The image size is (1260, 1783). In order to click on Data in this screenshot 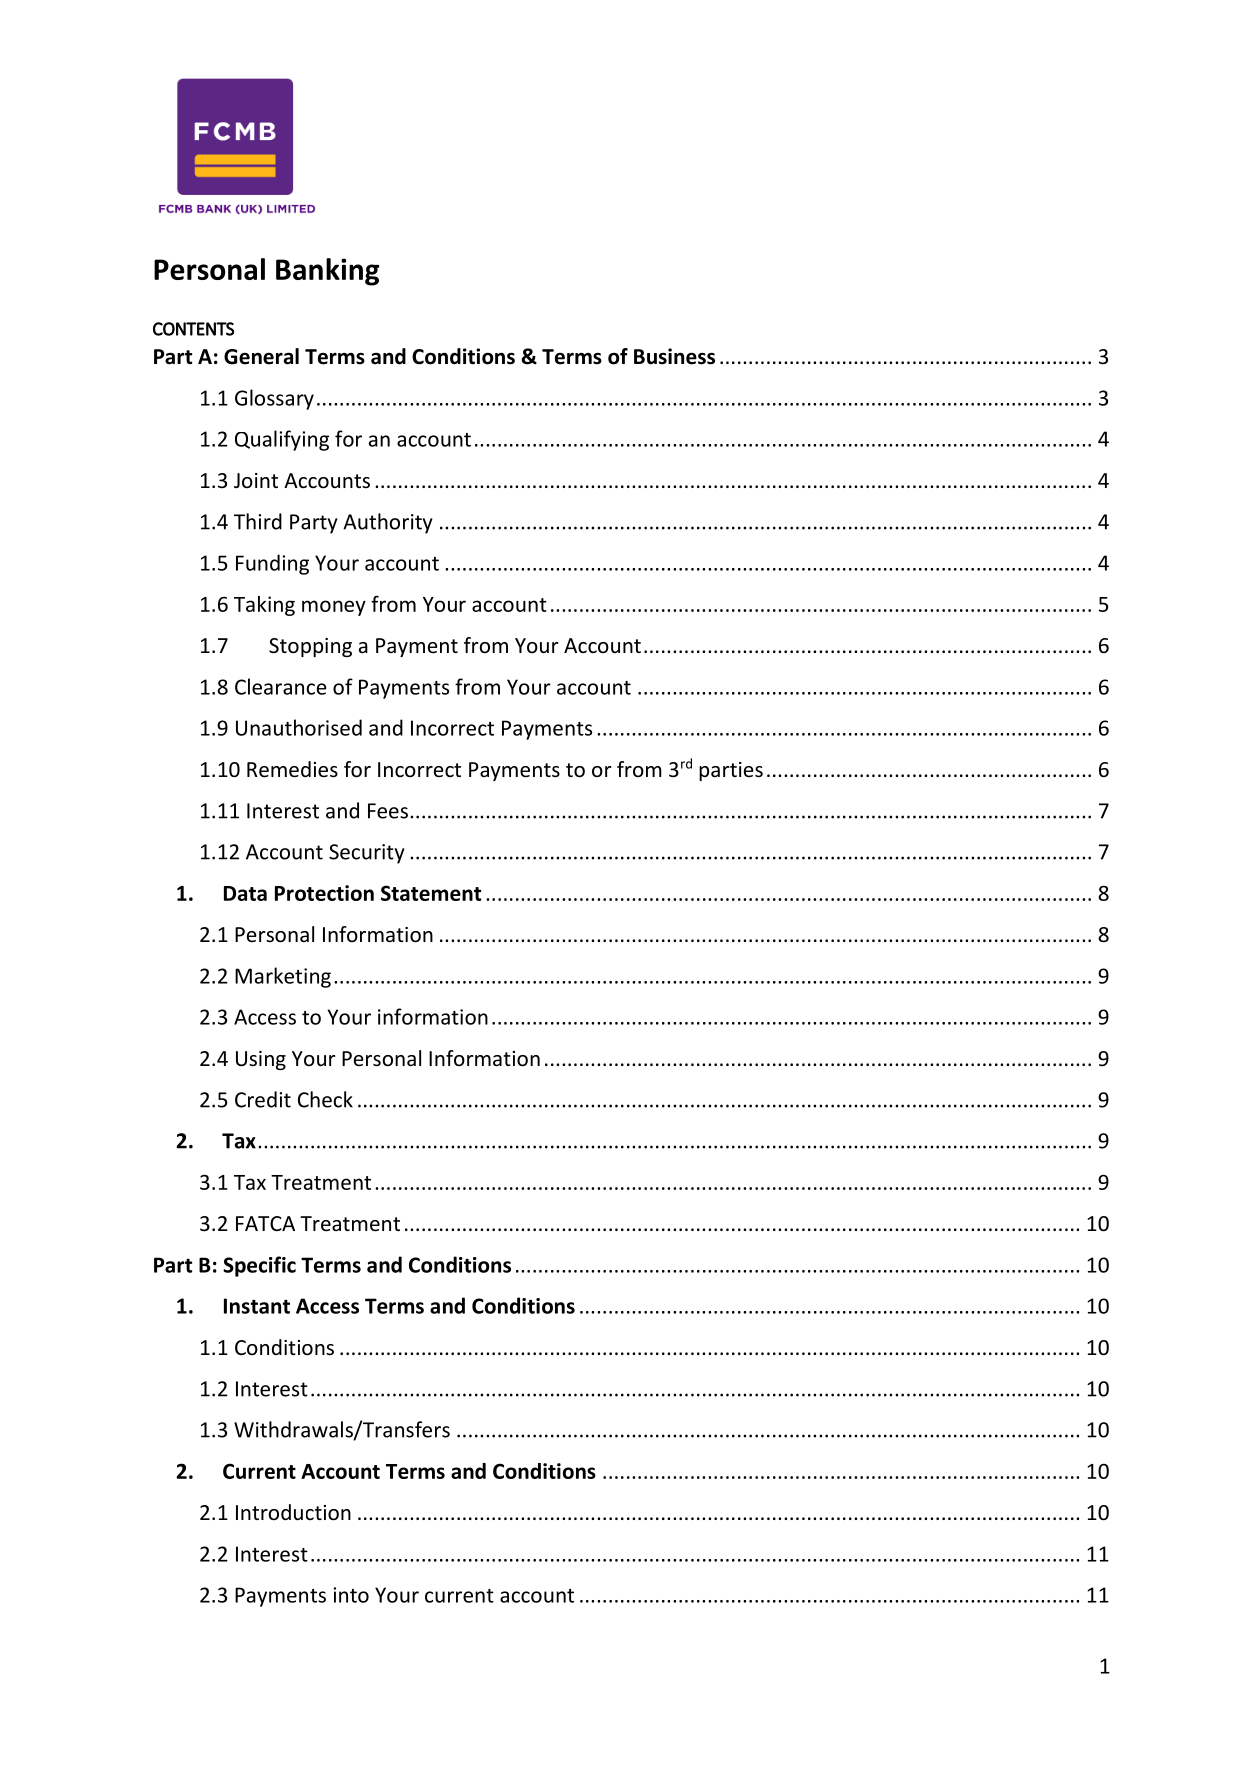, I will do `click(245, 893)`.
